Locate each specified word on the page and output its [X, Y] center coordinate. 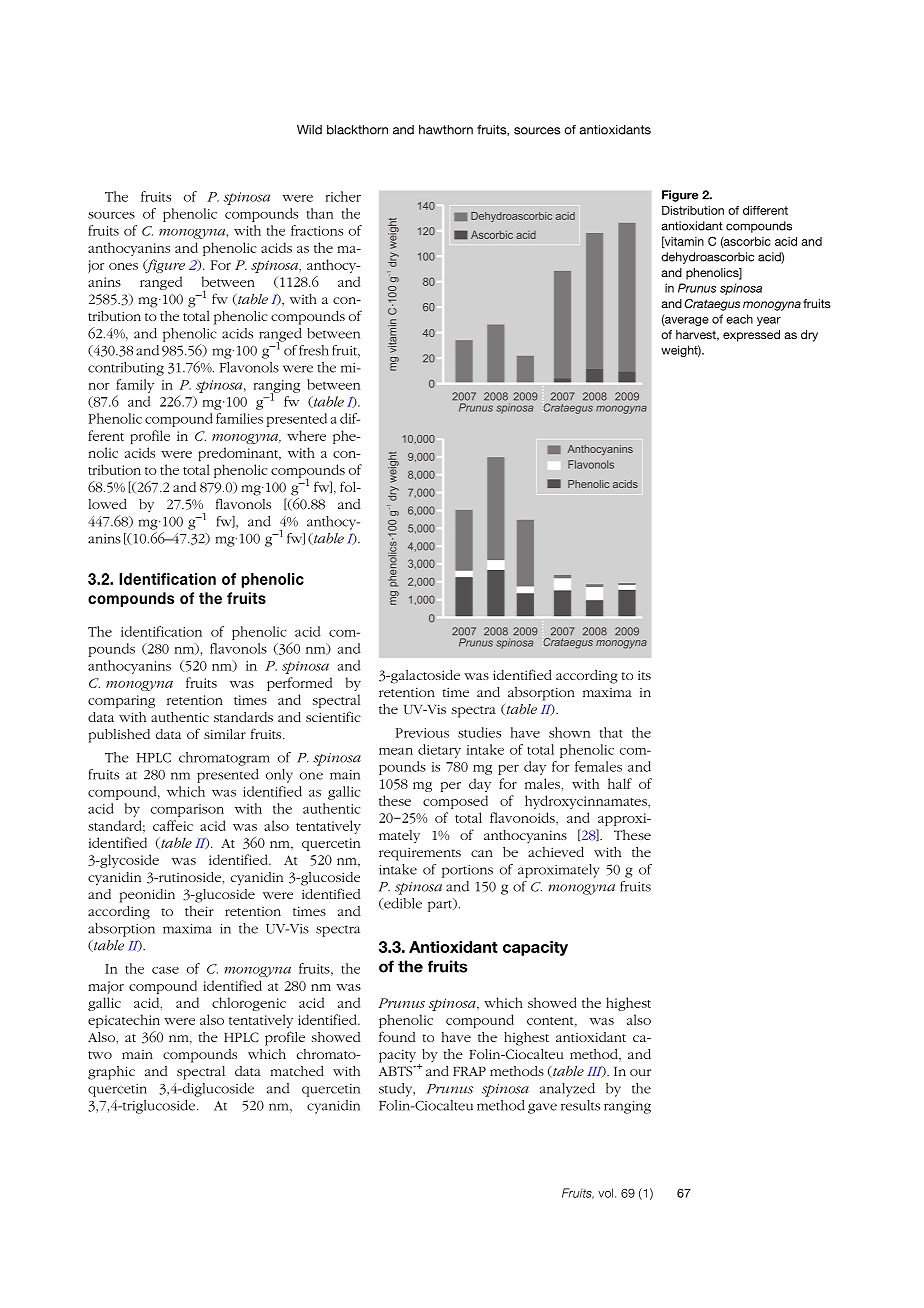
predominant [239, 454]
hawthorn [446, 130]
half [620, 783]
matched [297, 1071]
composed [455, 802]
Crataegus [712, 305]
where [306, 435]
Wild [309, 130]
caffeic [173, 825]
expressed [751, 336]
